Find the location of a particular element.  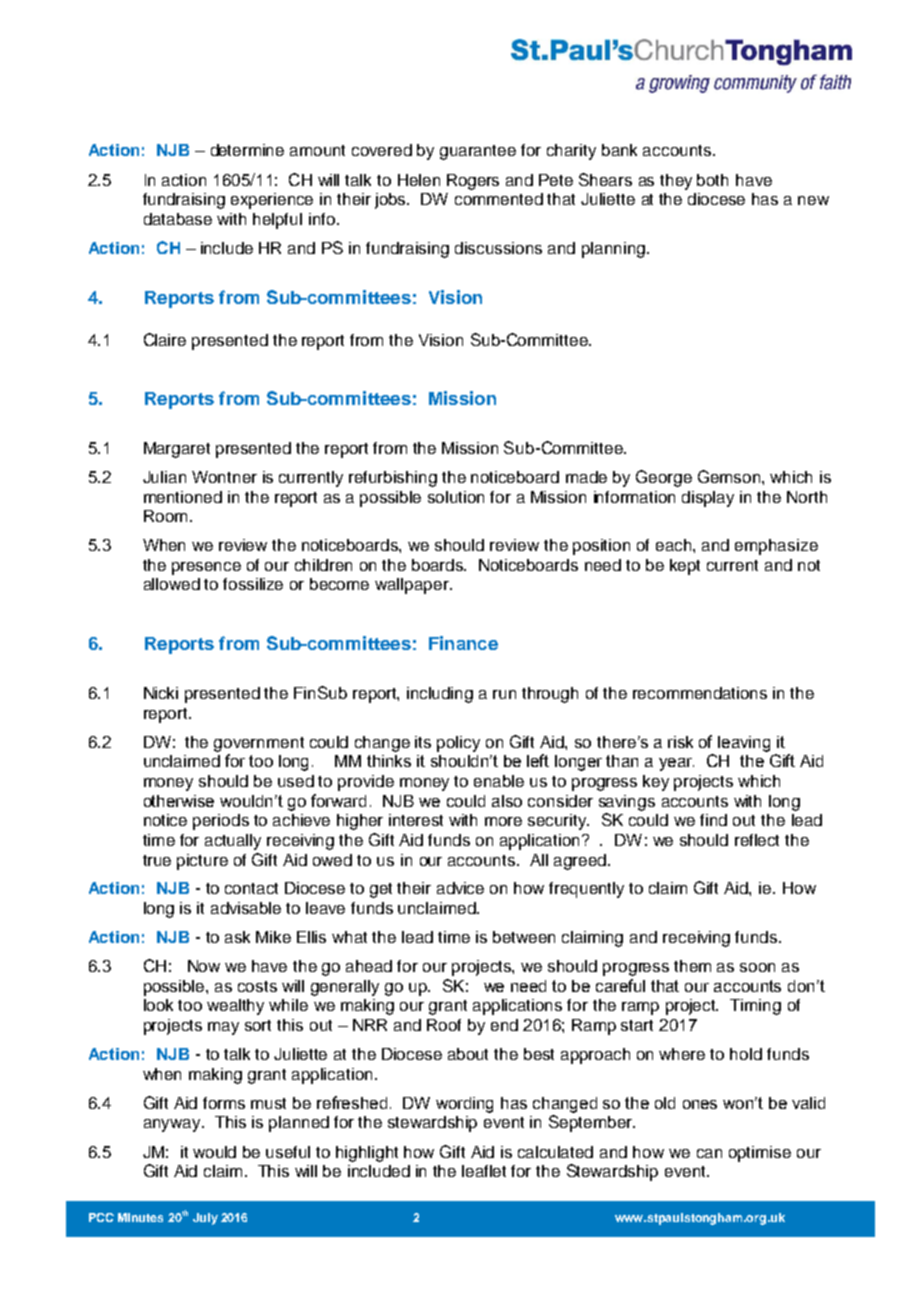

Rogers is located at coordinates (473, 182).
